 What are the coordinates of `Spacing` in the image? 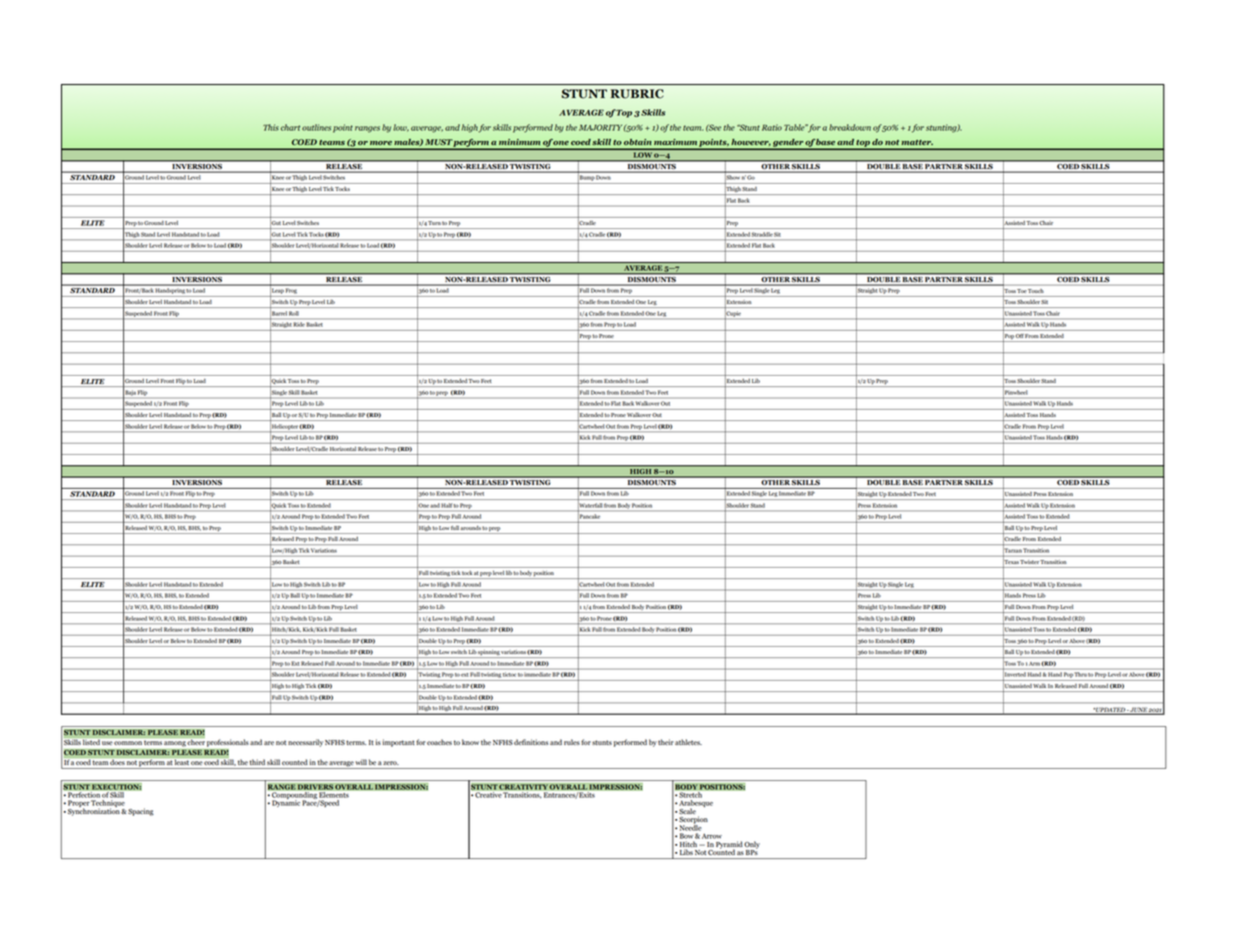 It's located at (141, 812).
